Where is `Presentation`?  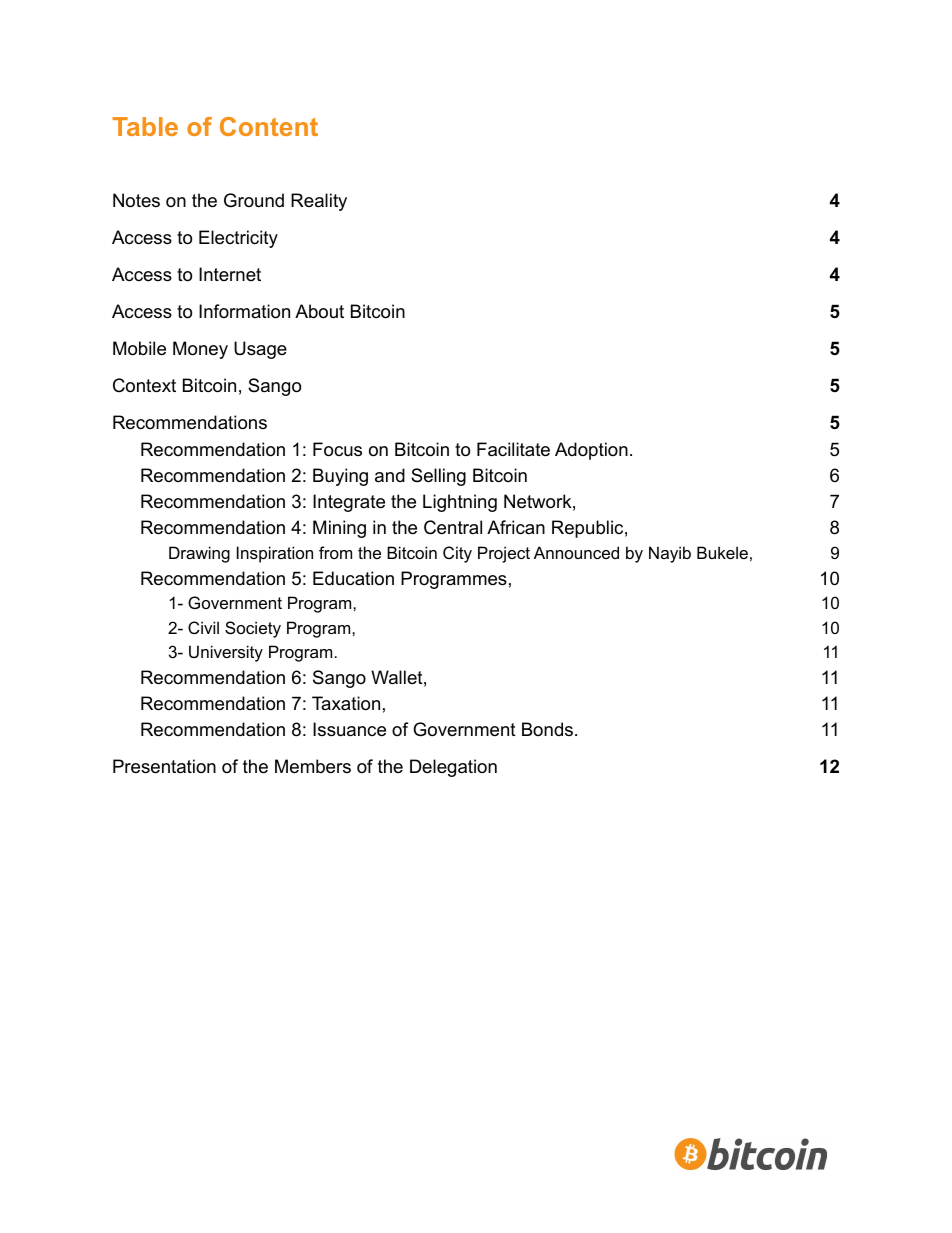
Presentation is located at coordinates (164, 766).
